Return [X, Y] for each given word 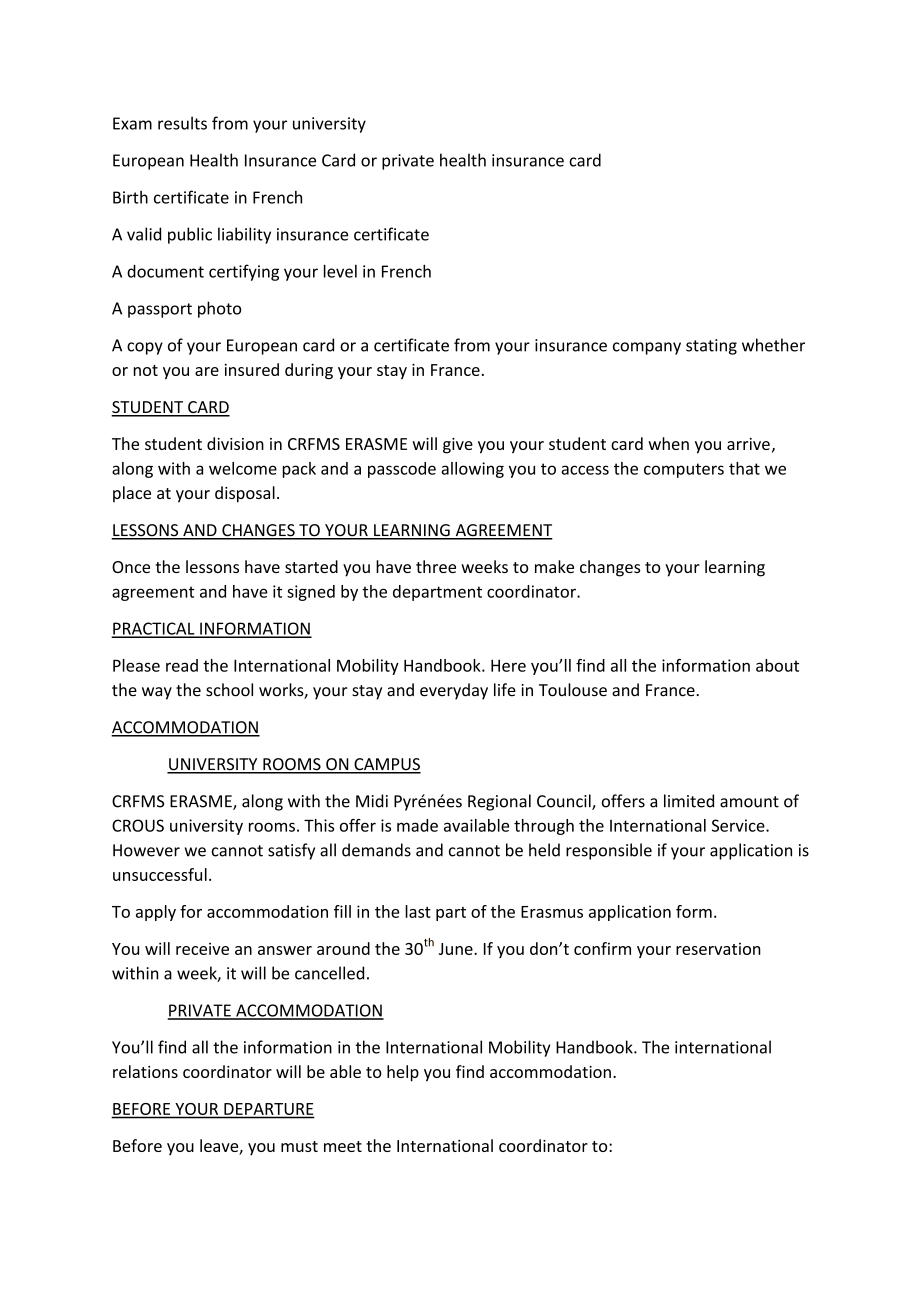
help [403, 1073]
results [182, 123]
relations [145, 1071]
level [340, 271]
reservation [718, 949]
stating [711, 347]
